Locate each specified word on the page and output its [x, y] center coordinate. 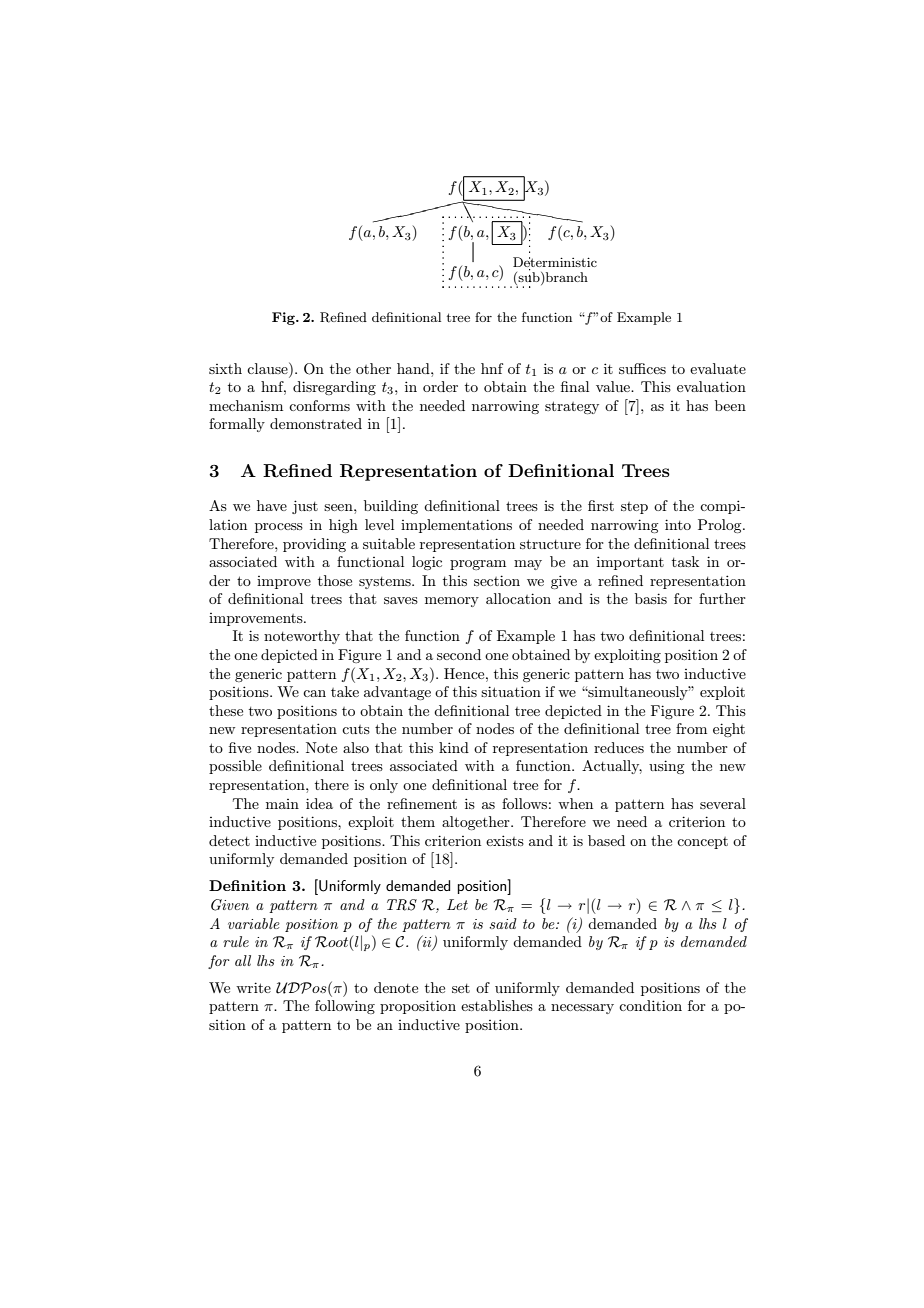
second [459, 654]
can [314, 693]
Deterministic [555, 263]
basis [651, 598]
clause [268, 368]
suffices [642, 368]
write [253, 987]
